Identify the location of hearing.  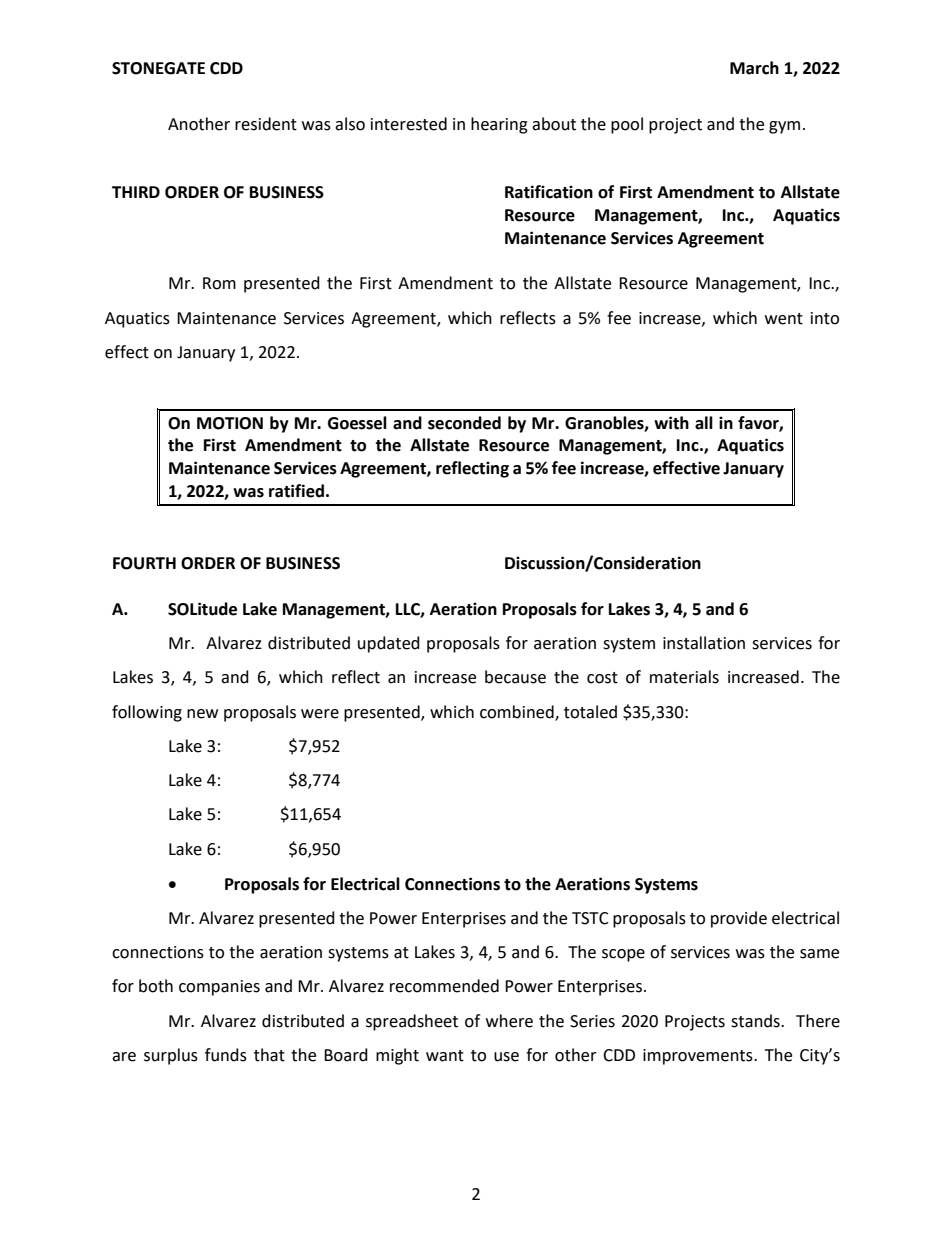
(499, 125).
